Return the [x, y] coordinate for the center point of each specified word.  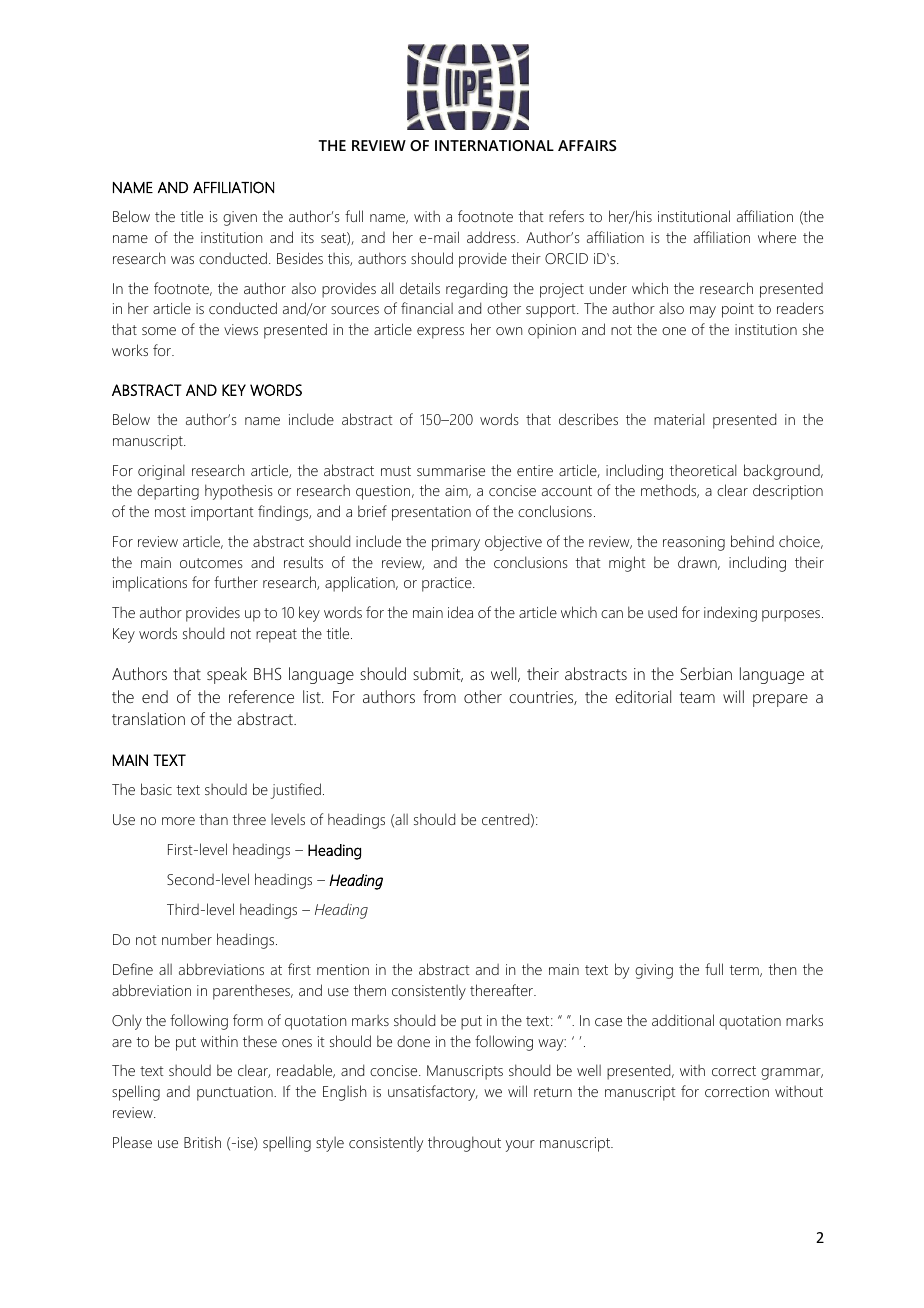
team [697, 697]
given [240, 218]
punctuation [236, 1093]
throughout [464, 1144]
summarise [451, 470]
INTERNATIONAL [494, 145]
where [777, 237]
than [213, 819]
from [439, 696]
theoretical [702, 470]
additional [683, 1020]
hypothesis [239, 492]
